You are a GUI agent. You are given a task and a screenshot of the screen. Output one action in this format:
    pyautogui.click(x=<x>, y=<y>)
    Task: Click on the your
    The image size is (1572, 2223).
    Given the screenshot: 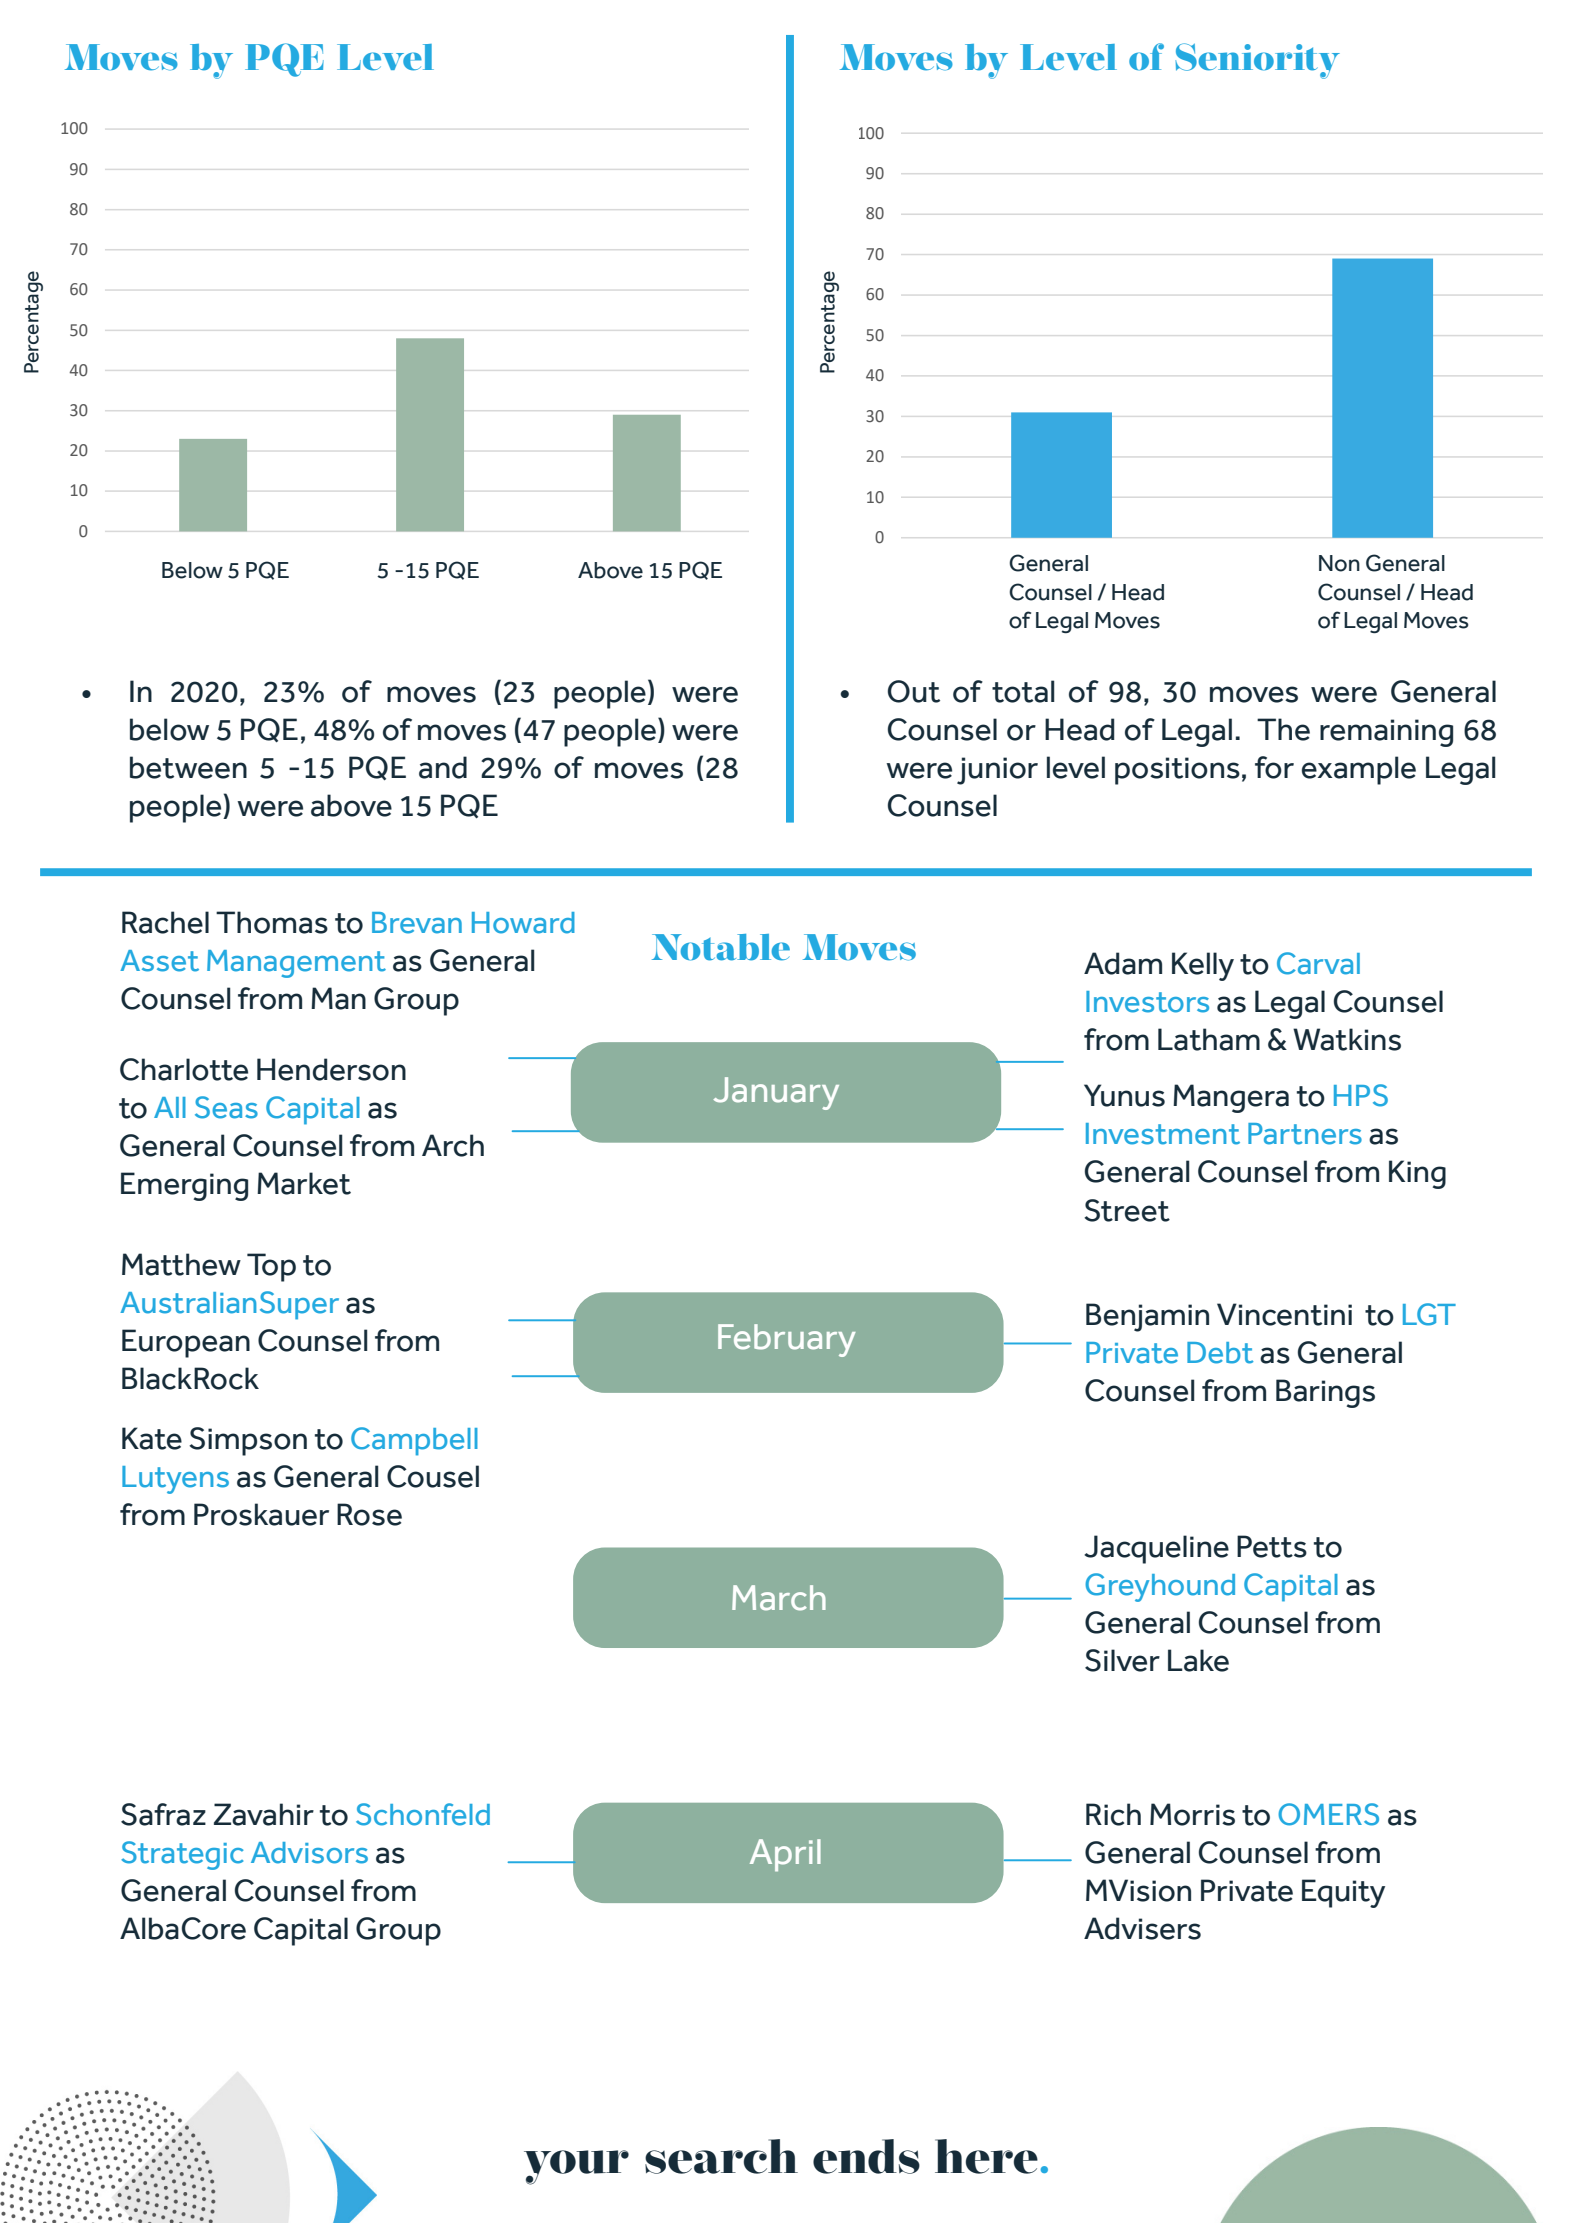 What is the action you would take?
    pyautogui.click(x=576, y=2167)
